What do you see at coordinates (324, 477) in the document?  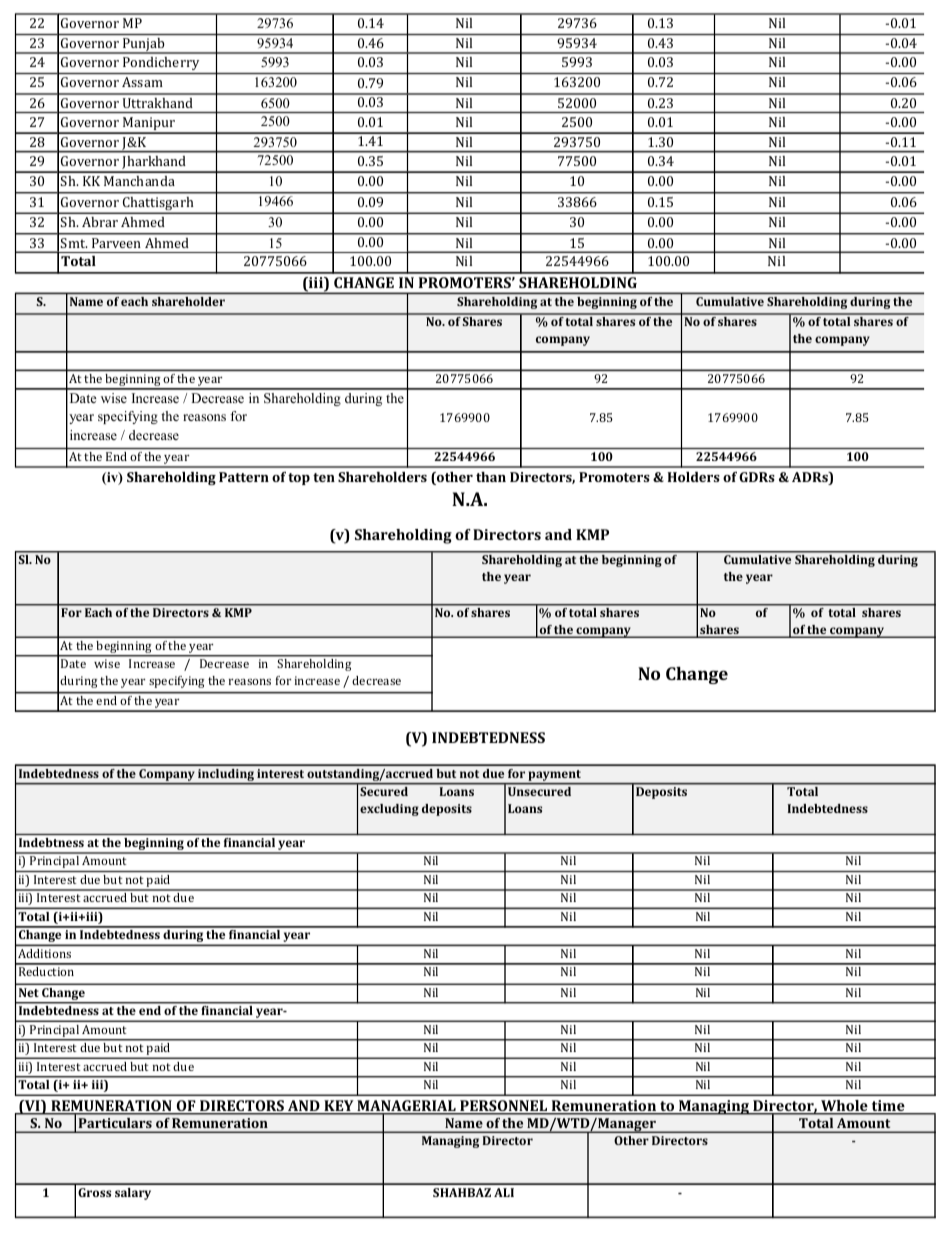 I see `ten` at bounding box center [324, 477].
